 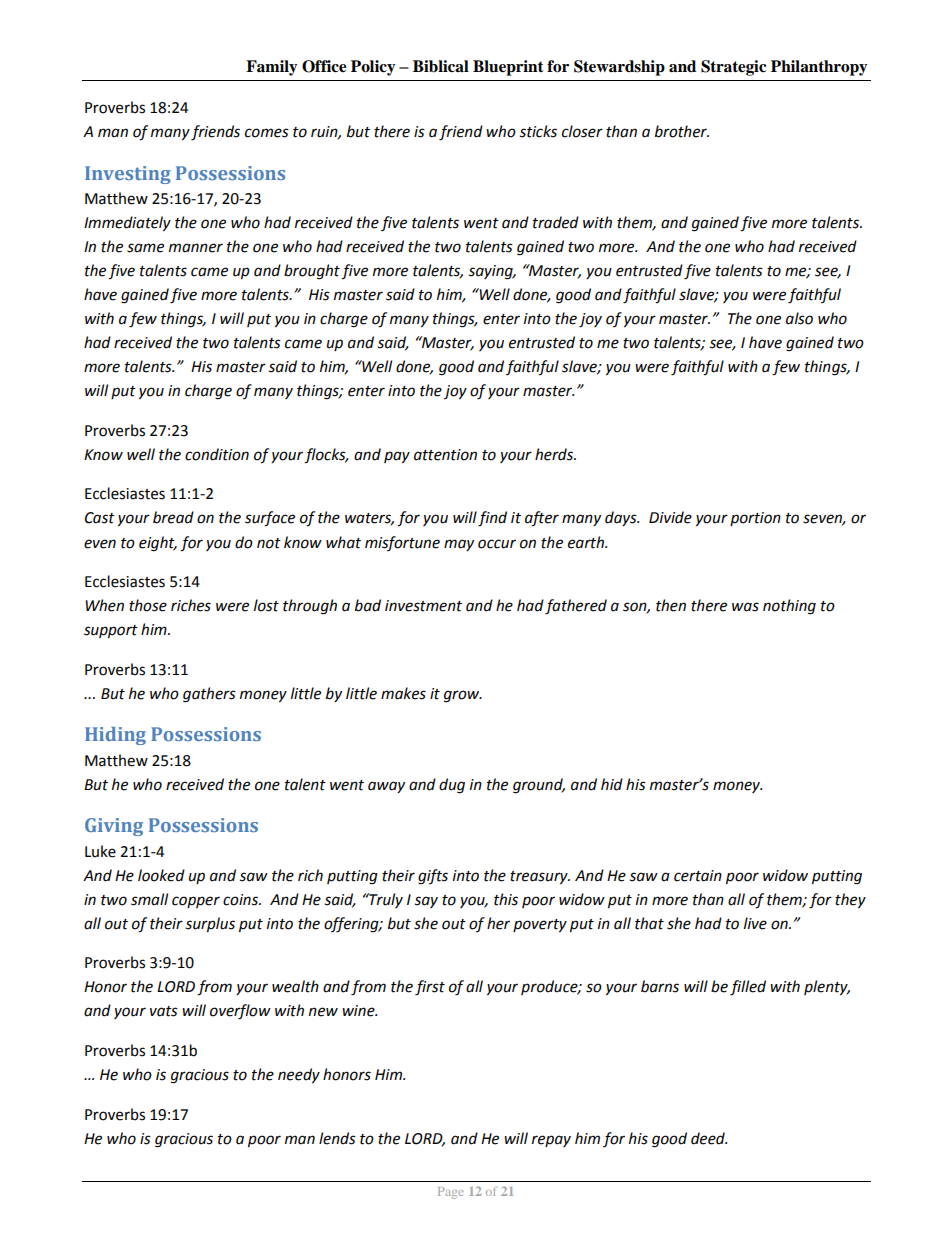 I want to click on grow, so click(x=463, y=696).
